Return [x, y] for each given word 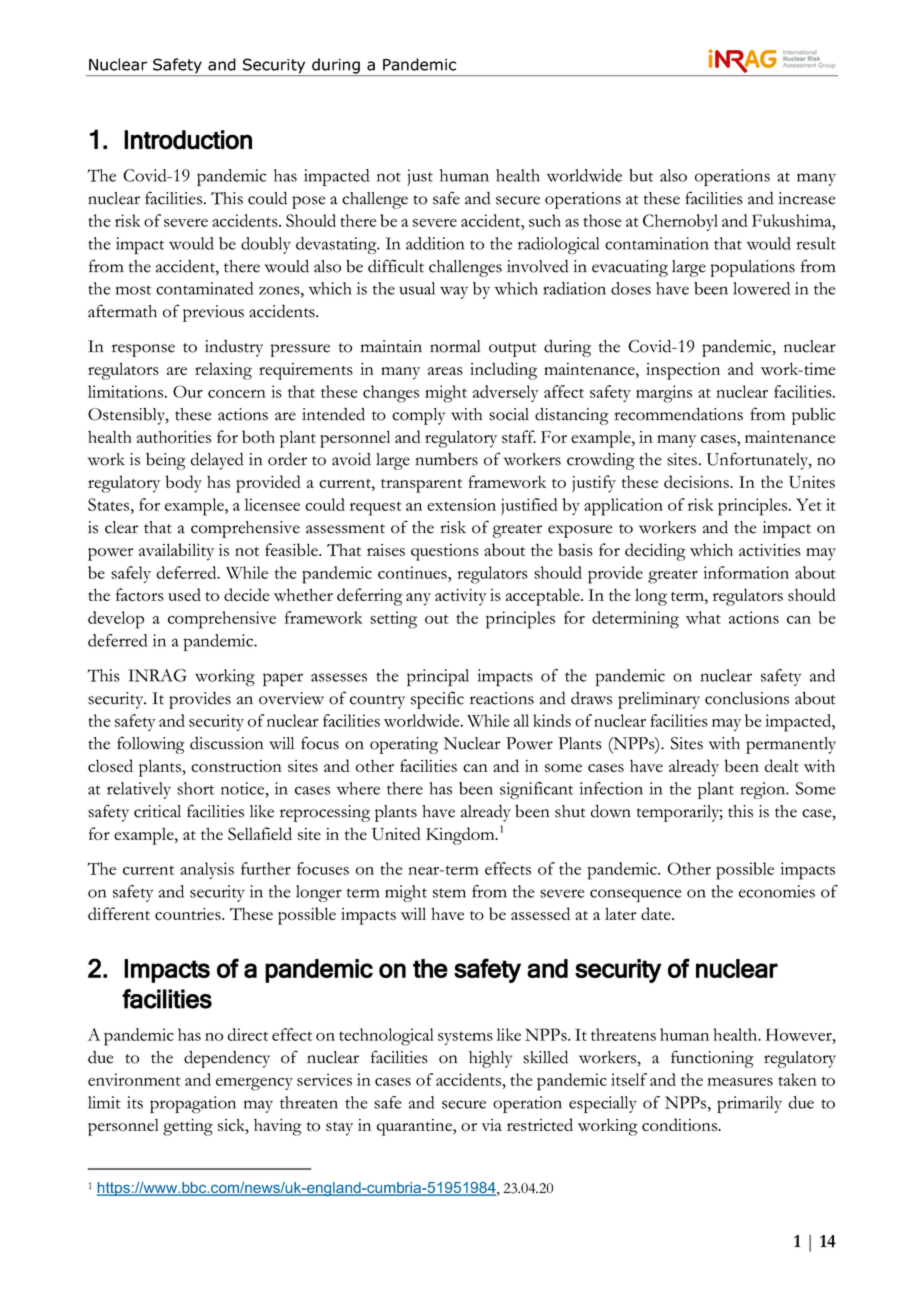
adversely [506, 393]
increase [806, 198]
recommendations [678, 414]
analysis [207, 870]
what [703, 617]
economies [777, 891]
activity [461, 597]
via [492, 1125]
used [184, 594]
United [396, 833]
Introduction [188, 140]
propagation [193, 1104]
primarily [749, 1104]
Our [188, 391]
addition [435, 243]
